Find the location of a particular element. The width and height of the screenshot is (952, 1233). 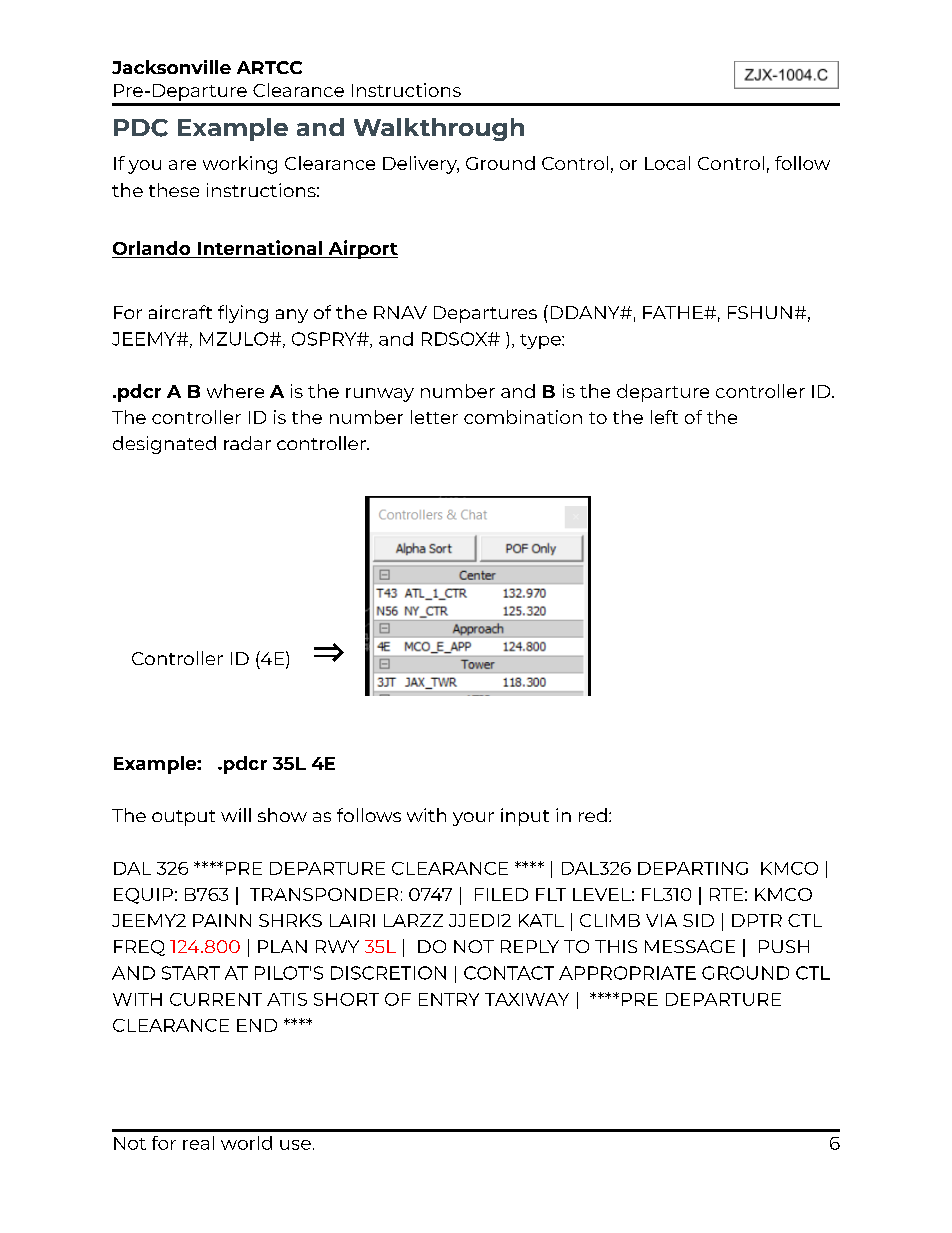

real is located at coordinates (198, 1143).
